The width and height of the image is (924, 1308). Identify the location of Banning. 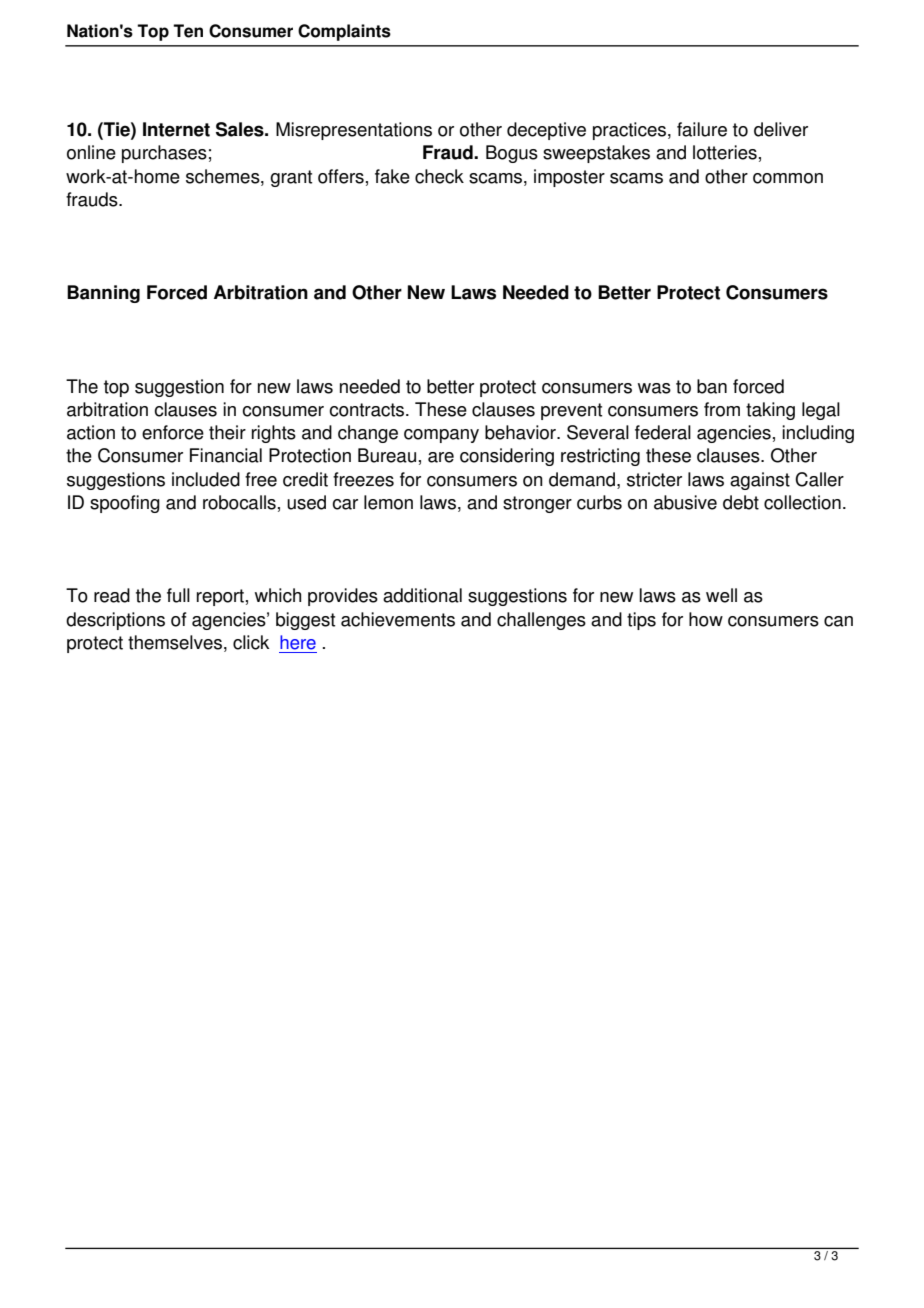
(103, 294).
